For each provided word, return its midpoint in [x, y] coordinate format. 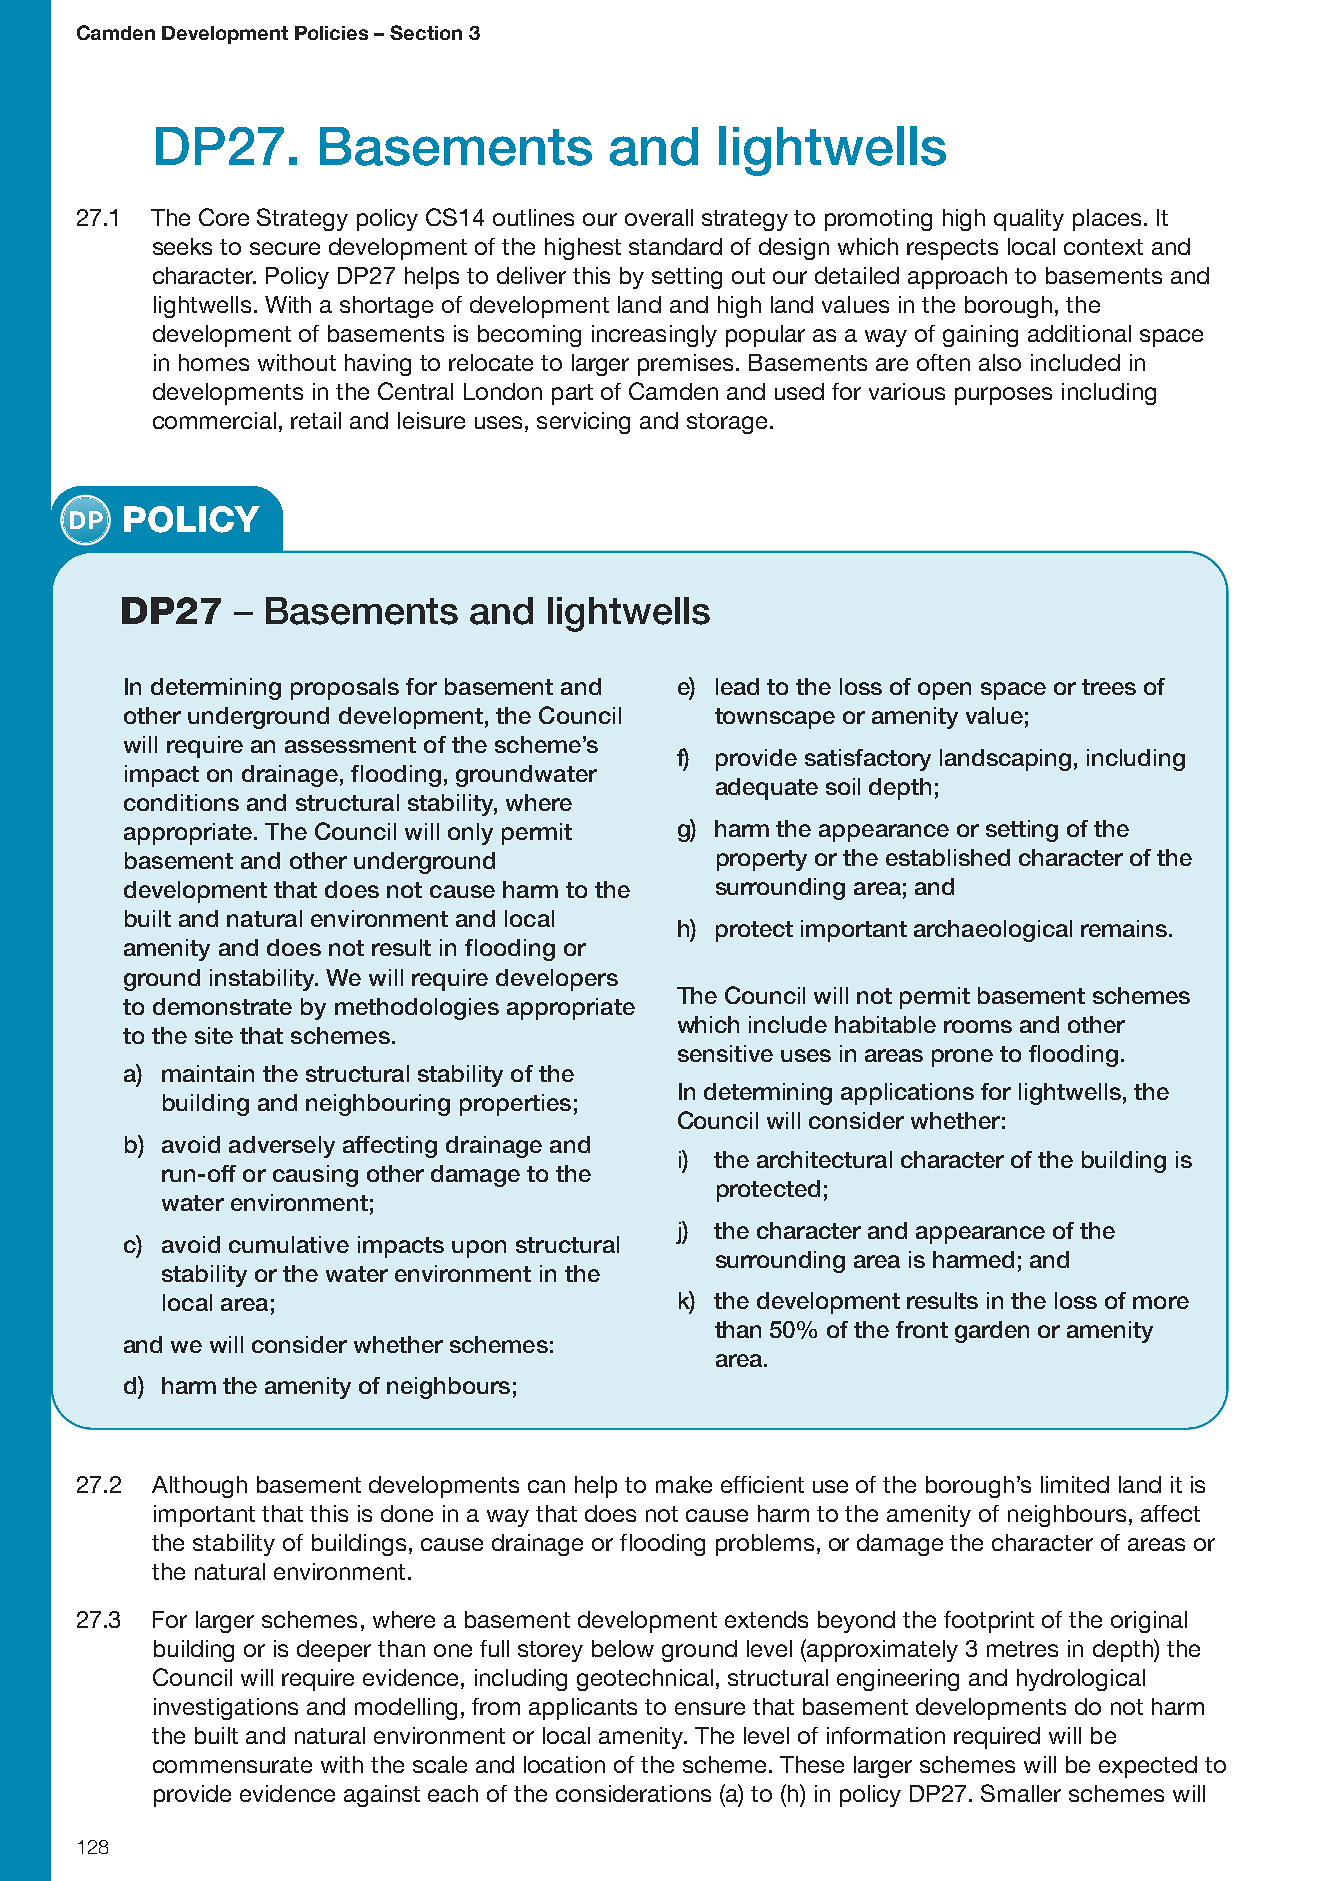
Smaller [1021, 1793]
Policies [331, 33]
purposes [1003, 396]
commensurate [232, 1765]
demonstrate [222, 1006]
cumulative [289, 1244]
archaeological [993, 931]
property [762, 860]
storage [727, 423]
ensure [710, 1708]
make [684, 1484]
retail [316, 420]
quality [1029, 220]
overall [659, 217]
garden [992, 1332]
